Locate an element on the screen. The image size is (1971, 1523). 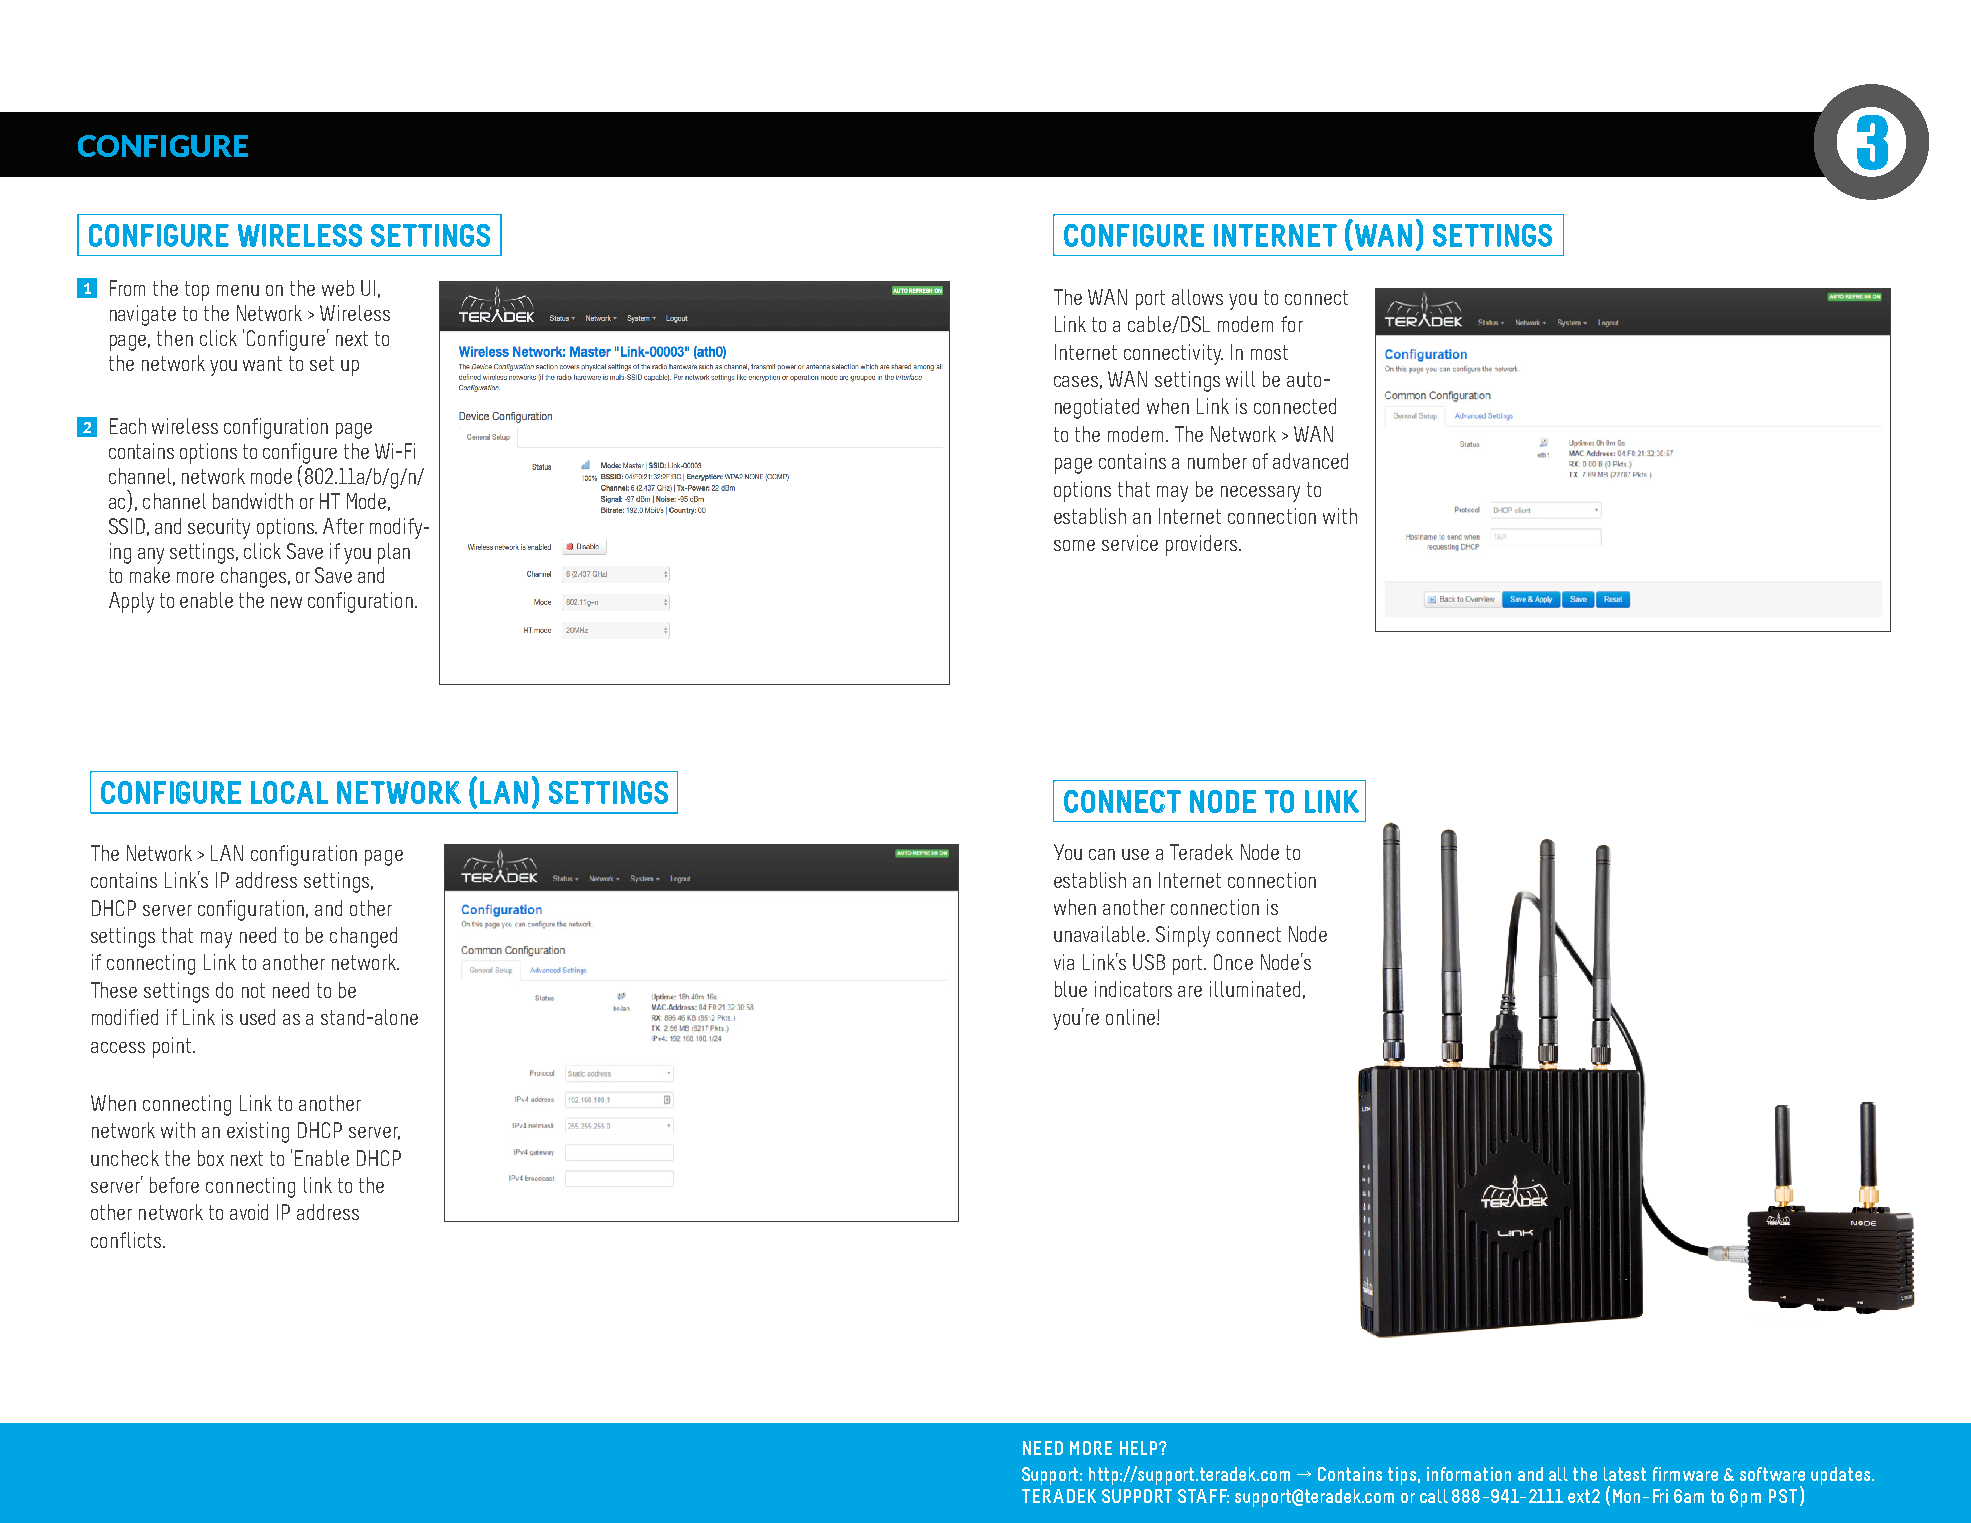
web is located at coordinates (338, 288).
